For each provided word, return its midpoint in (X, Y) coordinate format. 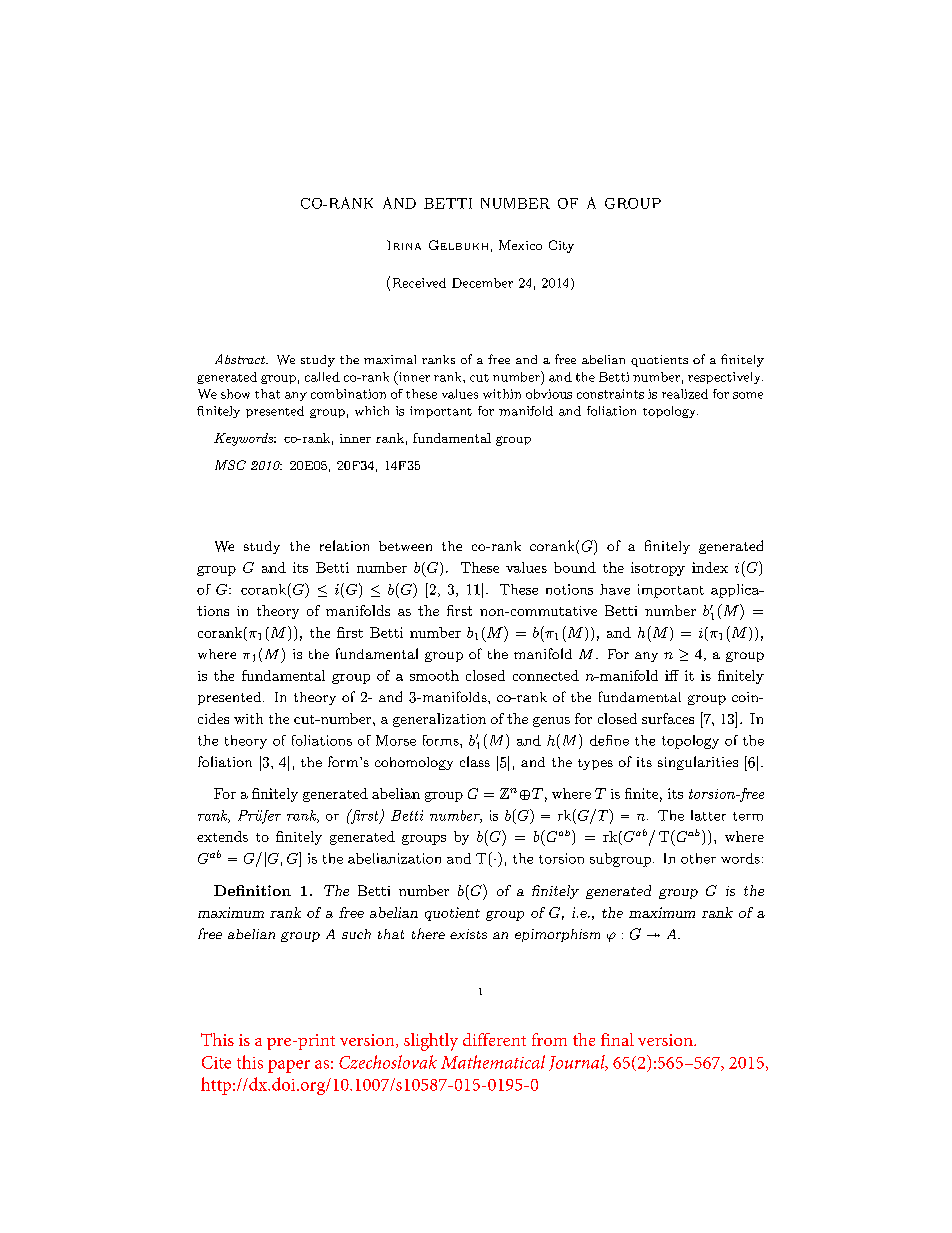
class (475, 761)
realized (685, 394)
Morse (396, 740)
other (698, 858)
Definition (252, 890)
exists (468, 934)
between (405, 546)
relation (344, 545)
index (710, 567)
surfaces (668, 718)
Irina (404, 245)
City (561, 246)
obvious (549, 394)
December (482, 283)
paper (289, 1066)
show (235, 394)
